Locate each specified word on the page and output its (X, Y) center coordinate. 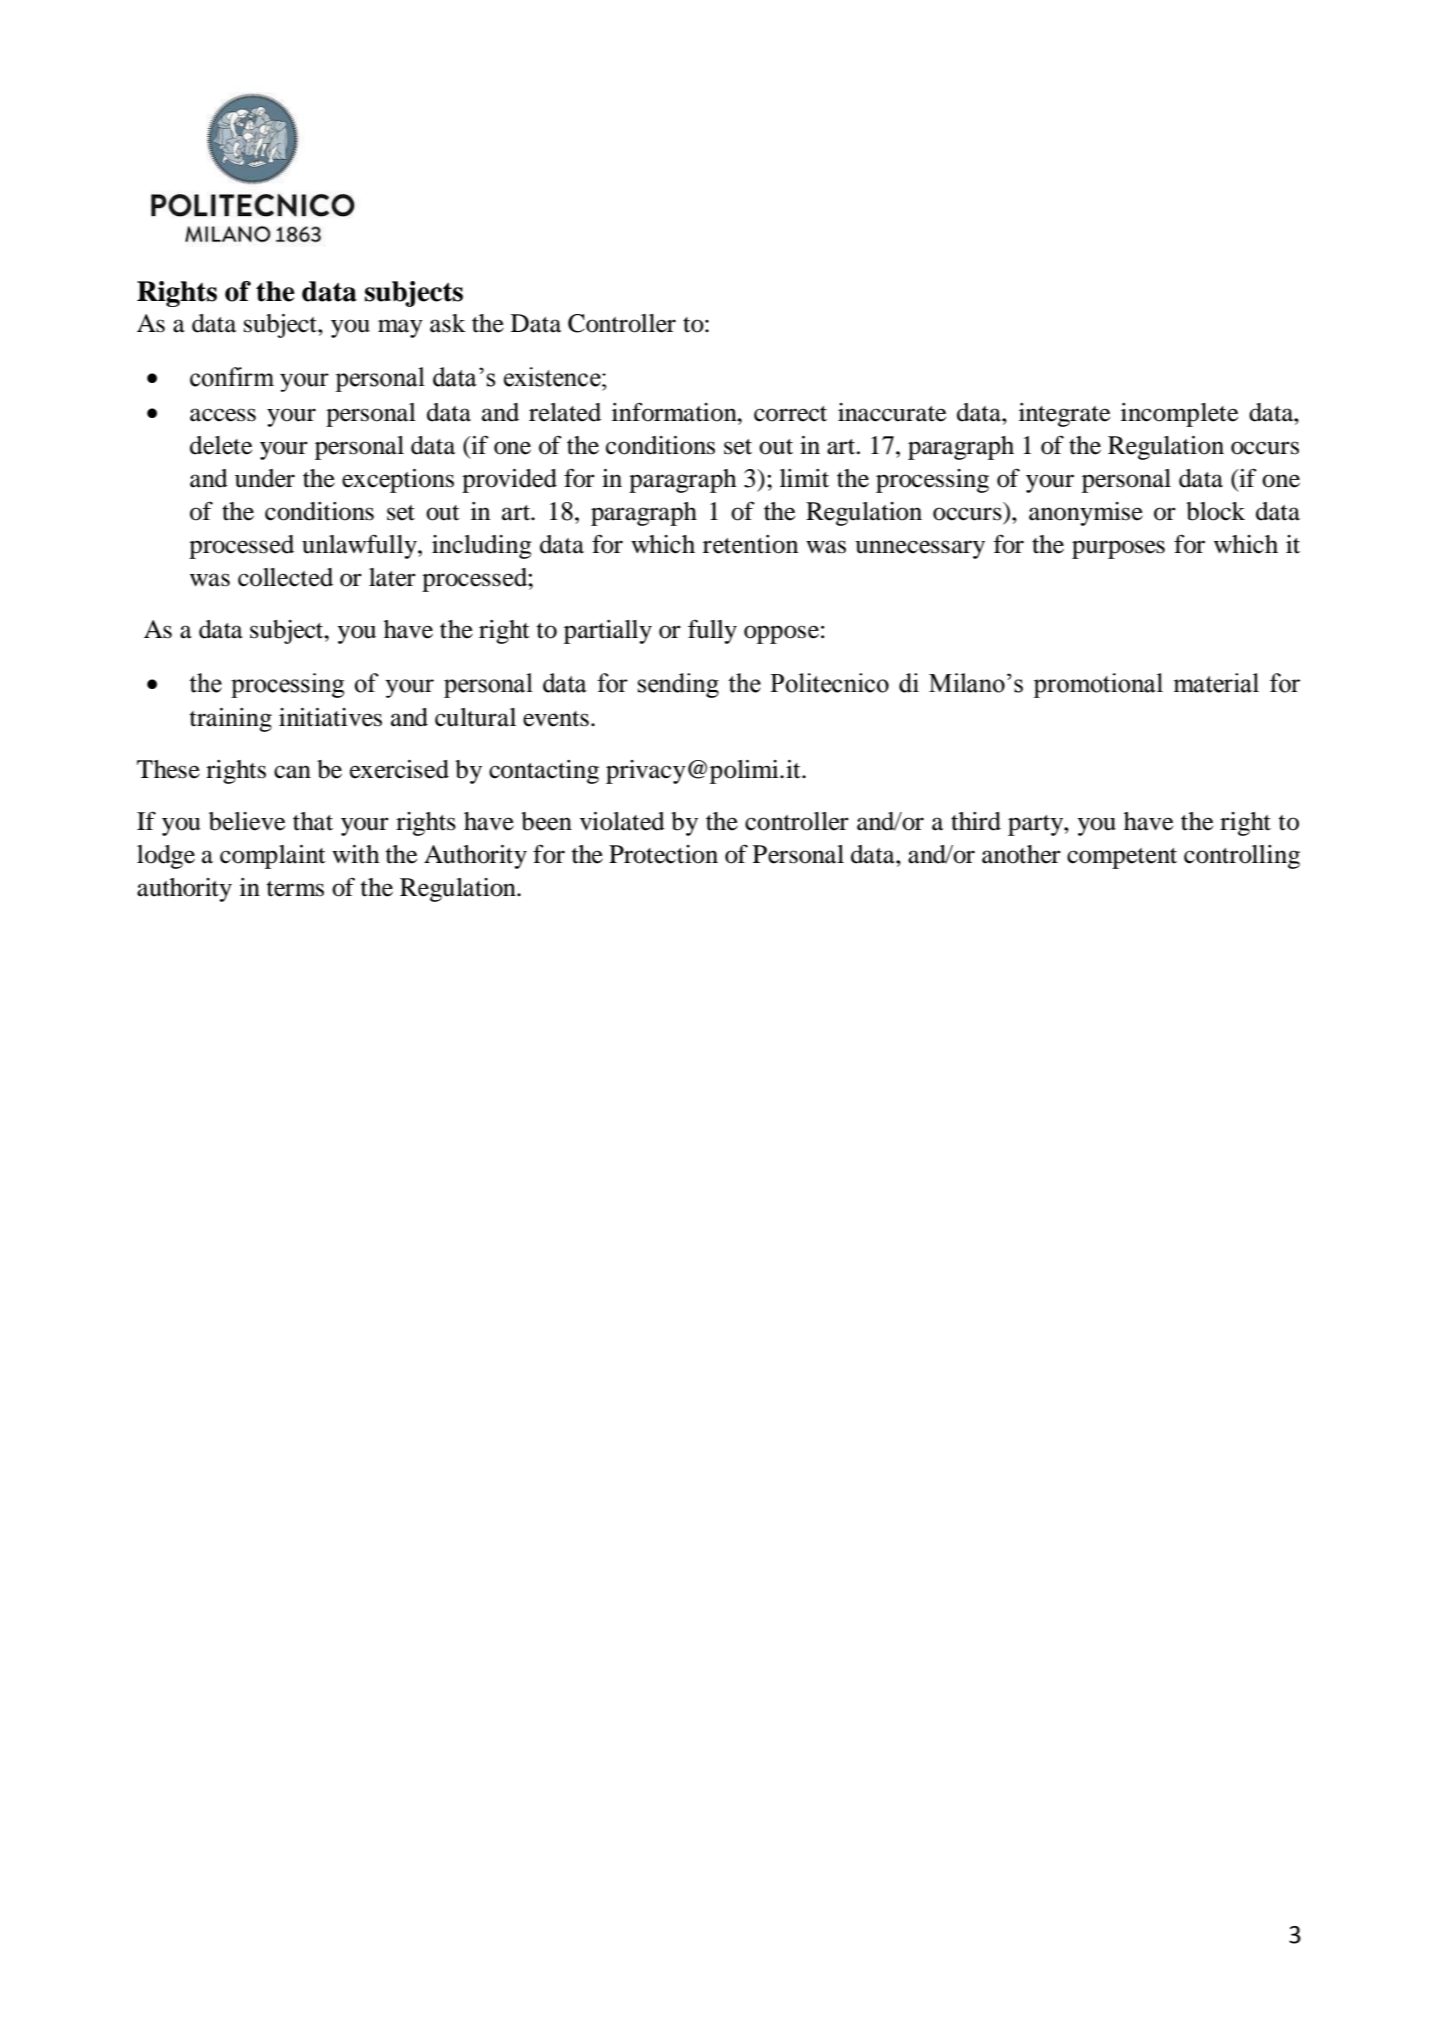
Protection (663, 854)
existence (553, 377)
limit (804, 478)
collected (285, 577)
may (400, 328)
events (556, 719)
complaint (273, 857)
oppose (781, 634)
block (1215, 511)
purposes (1118, 549)
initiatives (330, 717)
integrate (1064, 415)
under (265, 478)
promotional (1098, 685)
